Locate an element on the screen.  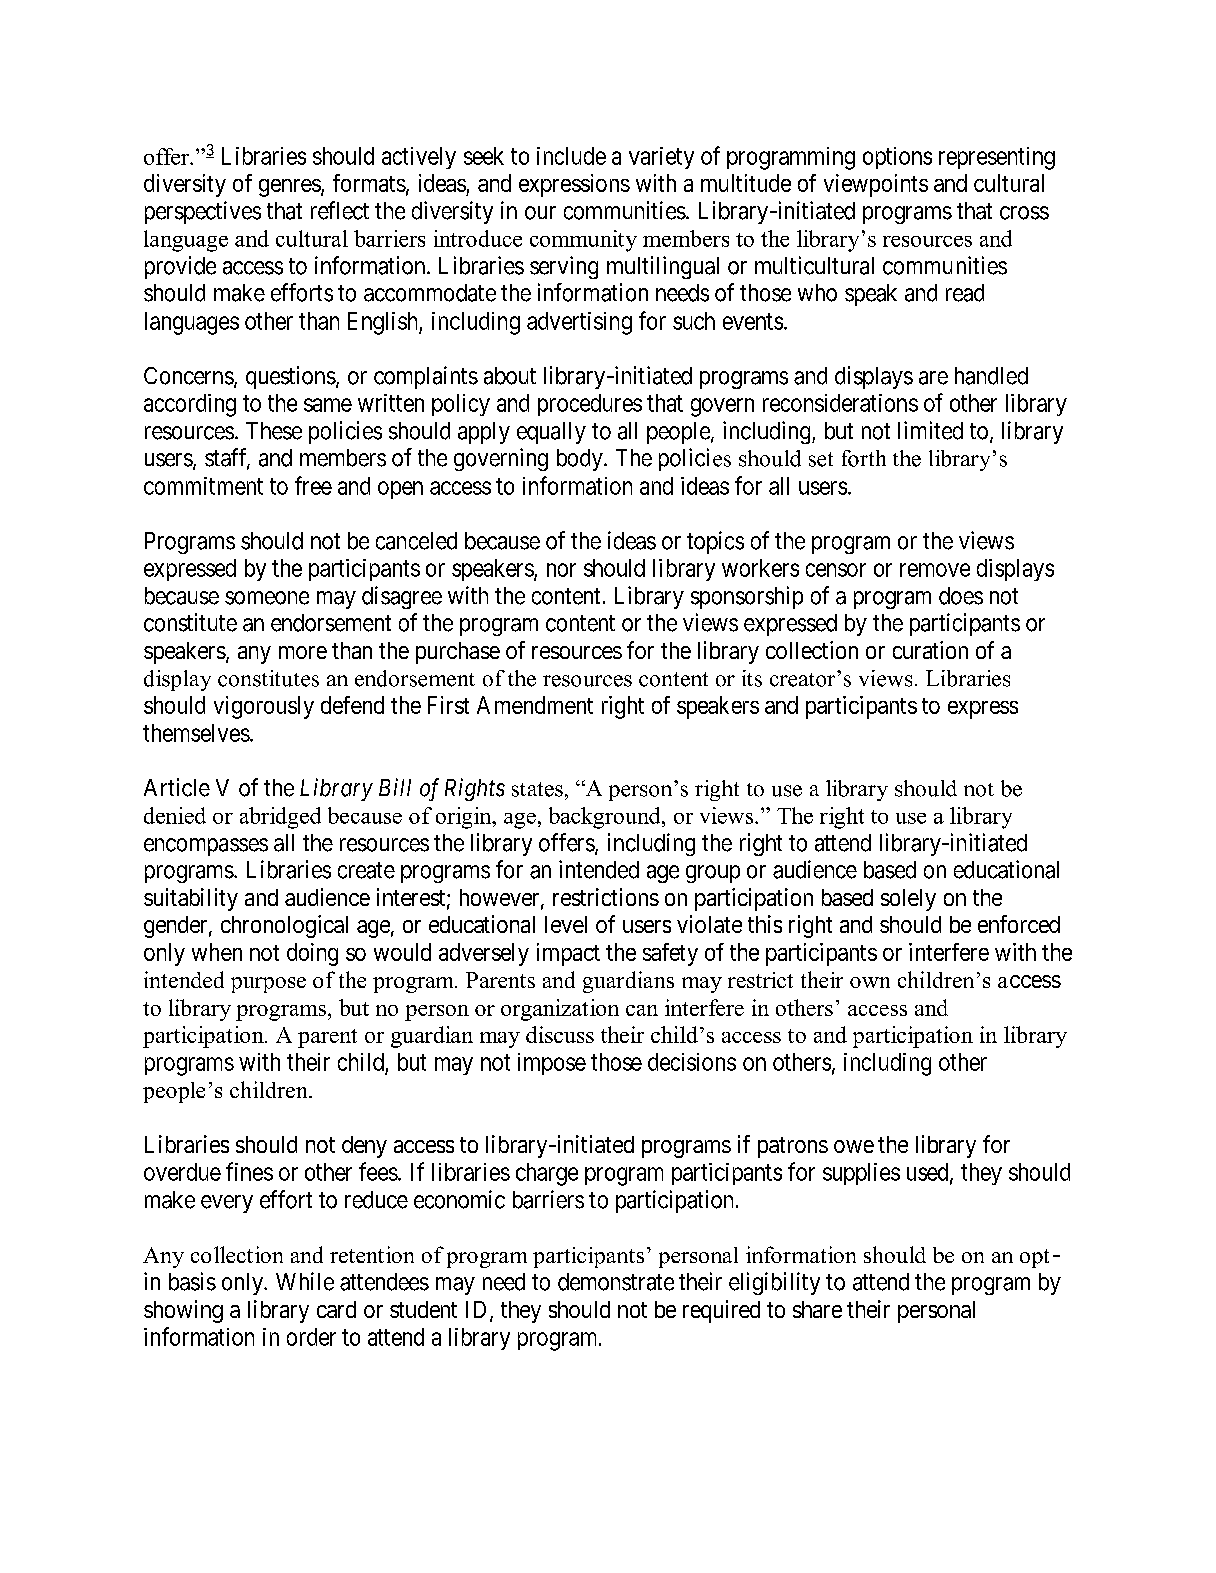
viewpoints is located at coordinates (876, 185).
